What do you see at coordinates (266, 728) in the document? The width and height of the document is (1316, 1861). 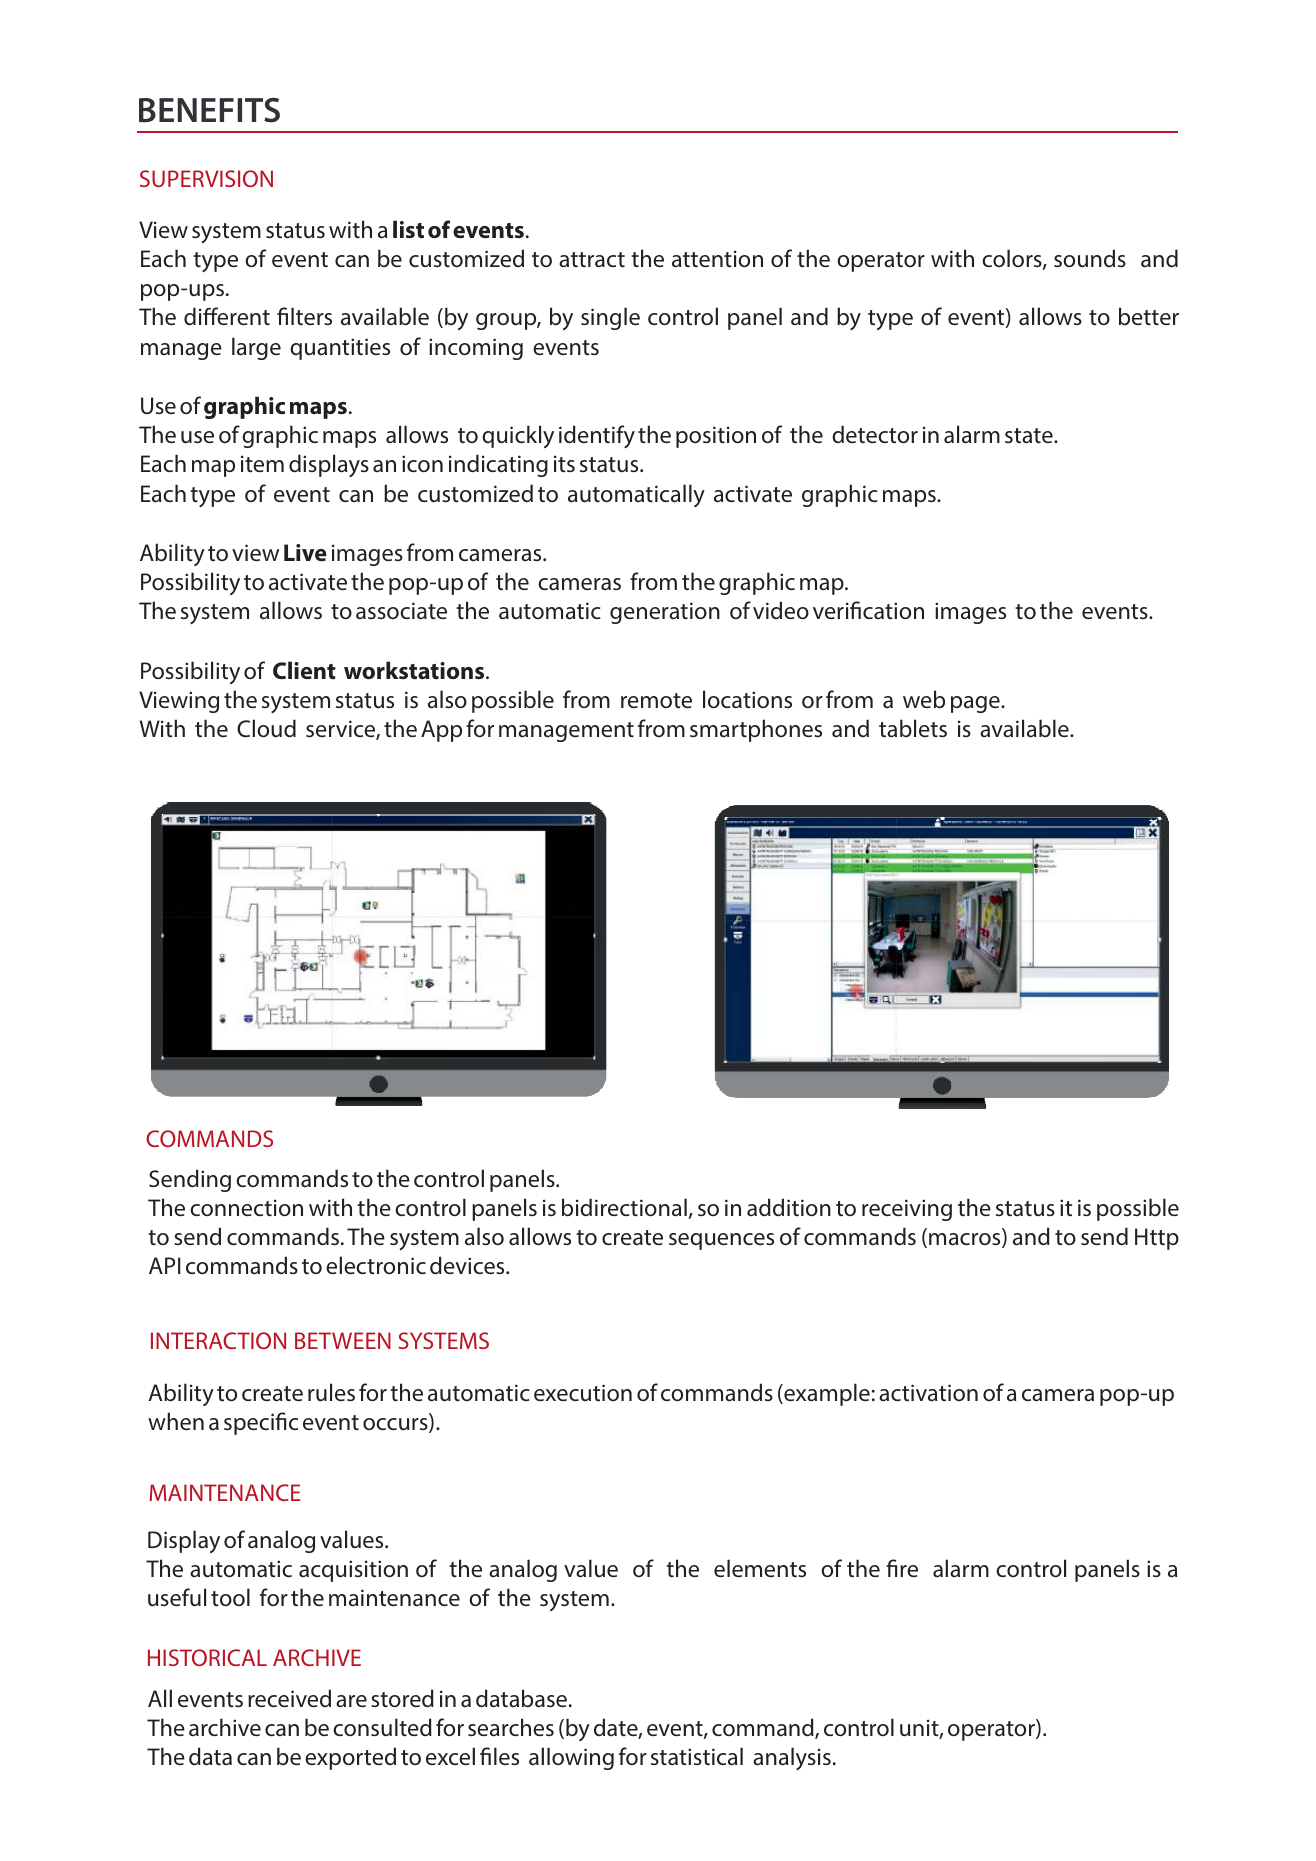 I see `Cloud` at bounding box center [266, 728].
